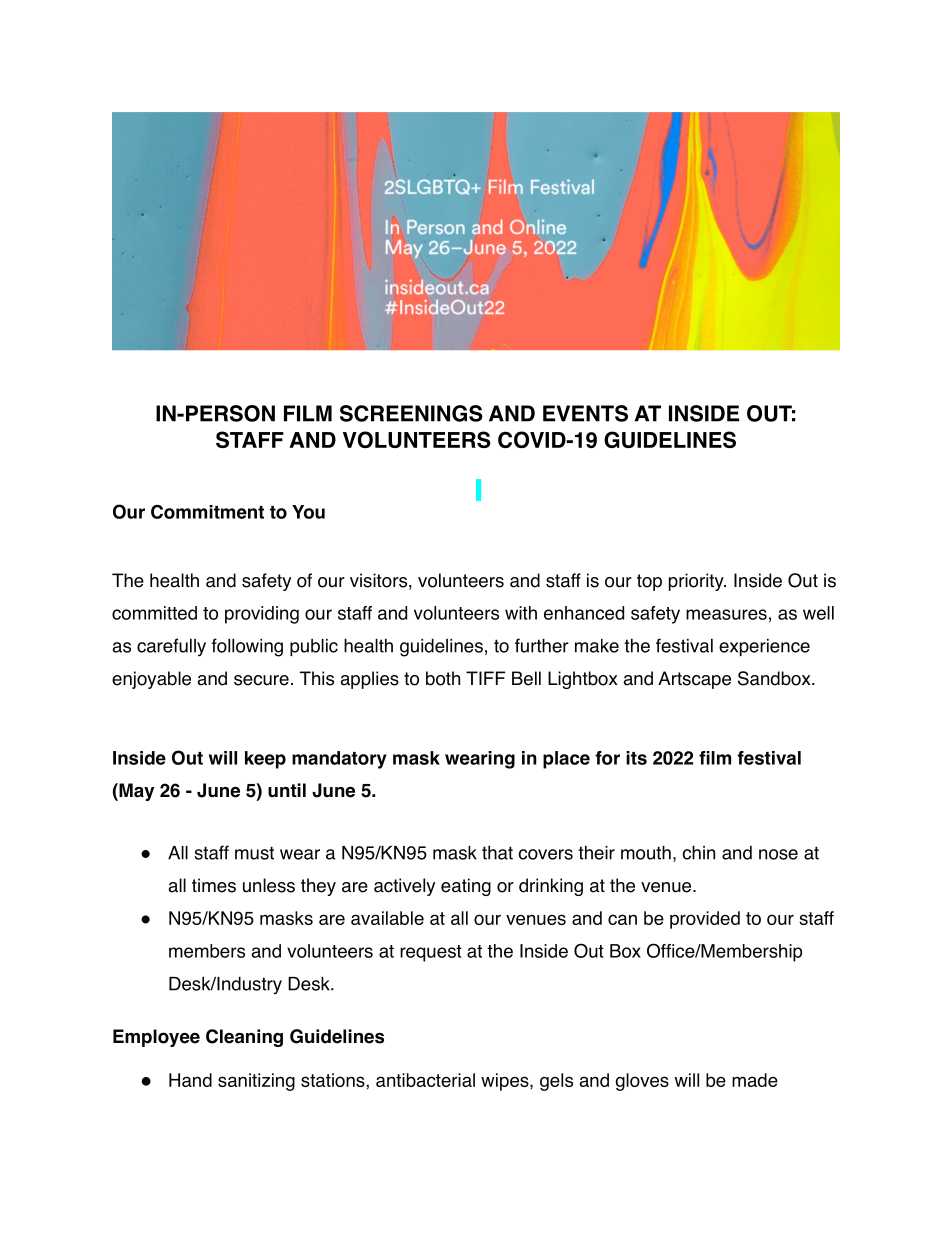 Image resolution: width=952 pixels, height=1233 pixels. What do you see at coordinates (425, 1080) in the screenshot?
I see `antibacterial` at bounding box center [425, 1080].
